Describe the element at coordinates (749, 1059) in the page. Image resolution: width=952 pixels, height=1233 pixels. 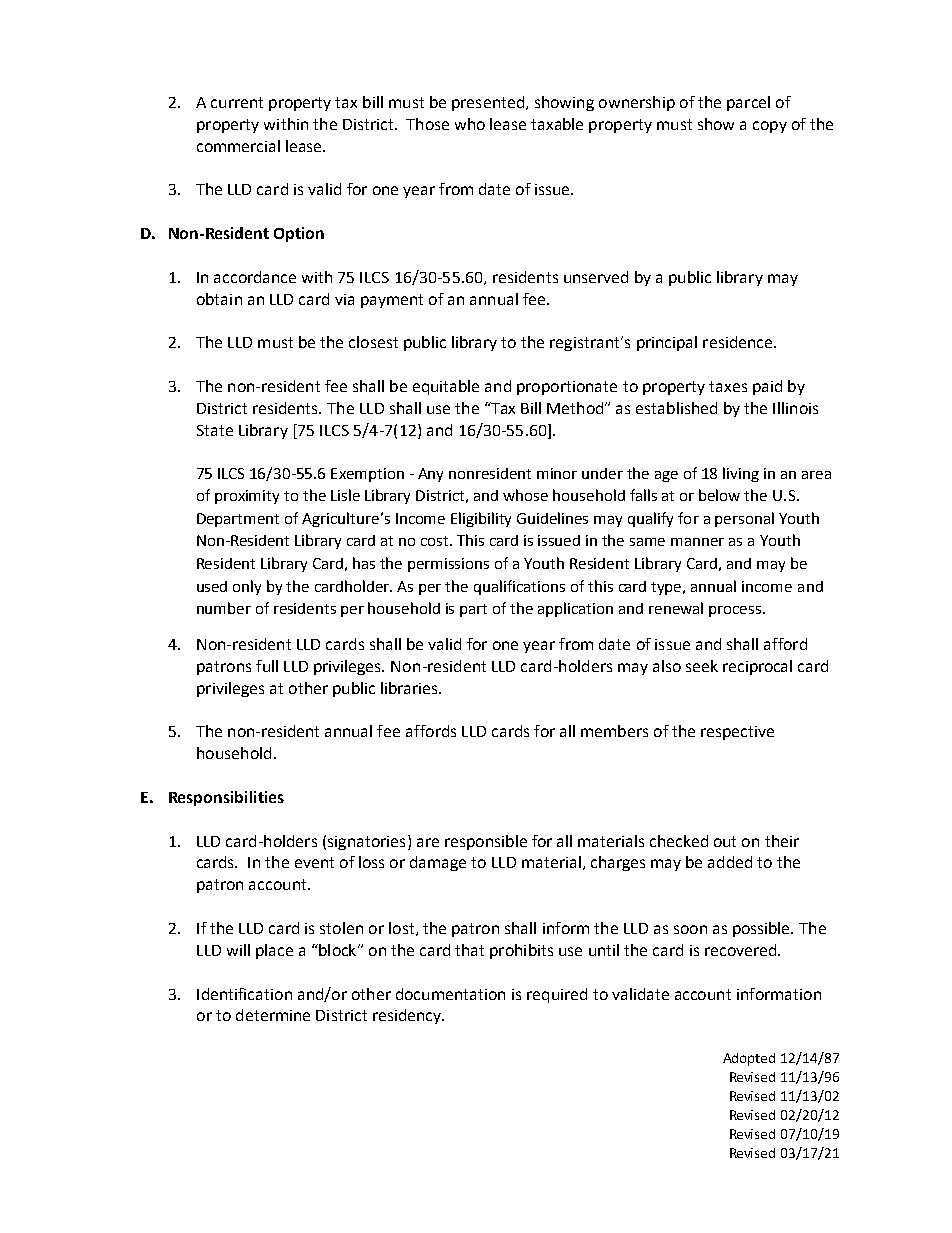
I see `Adopted` at that location.
